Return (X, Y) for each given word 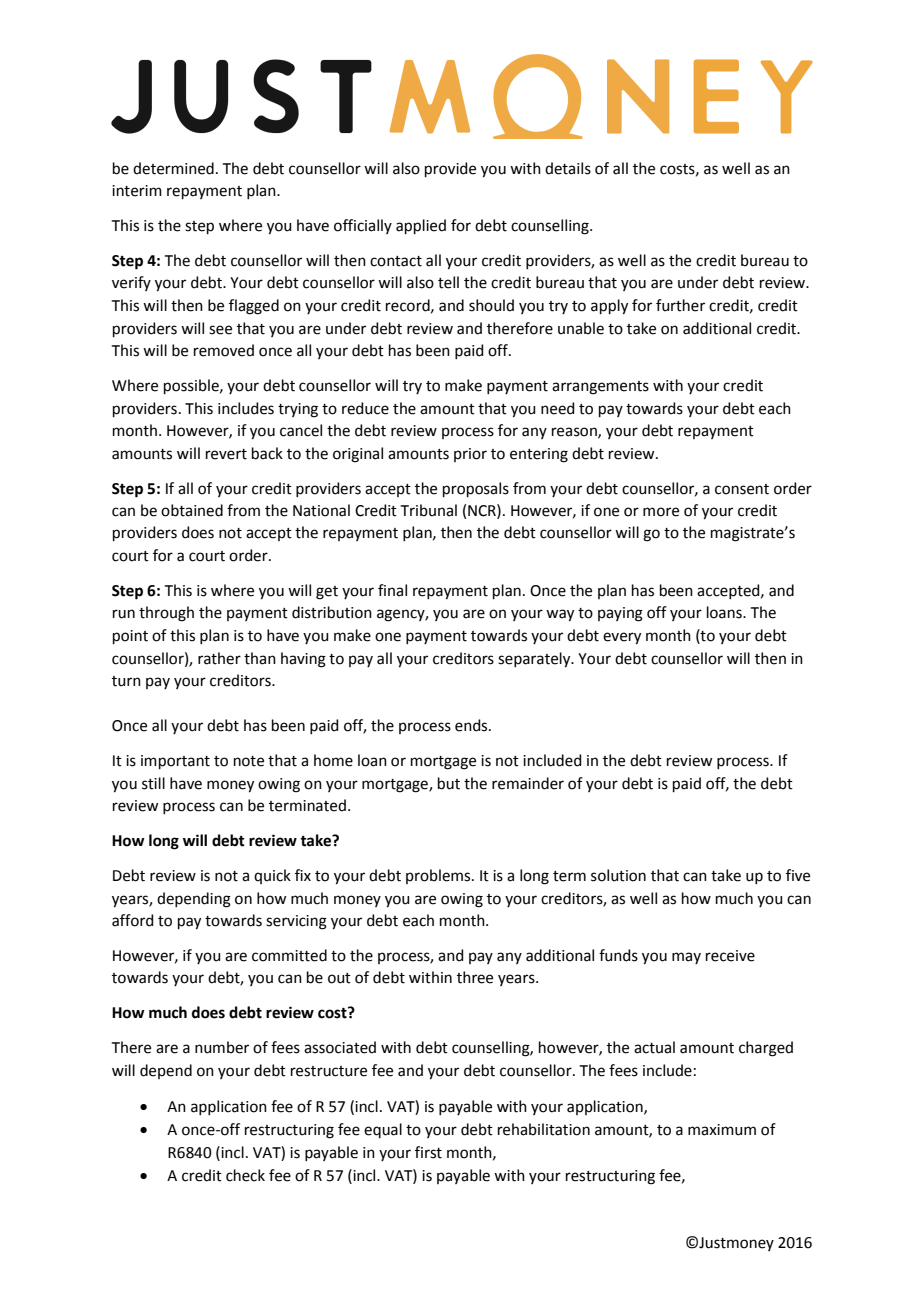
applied (421, 226)
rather (219, 658)
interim (137, 191)
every (622, 638)
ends (472, 725)
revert (226, 454)
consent (742, 489)
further (680, 305)
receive (730, 956)
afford (133, 920)
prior (470, 455)
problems (439, 876)
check (245, 1175)
